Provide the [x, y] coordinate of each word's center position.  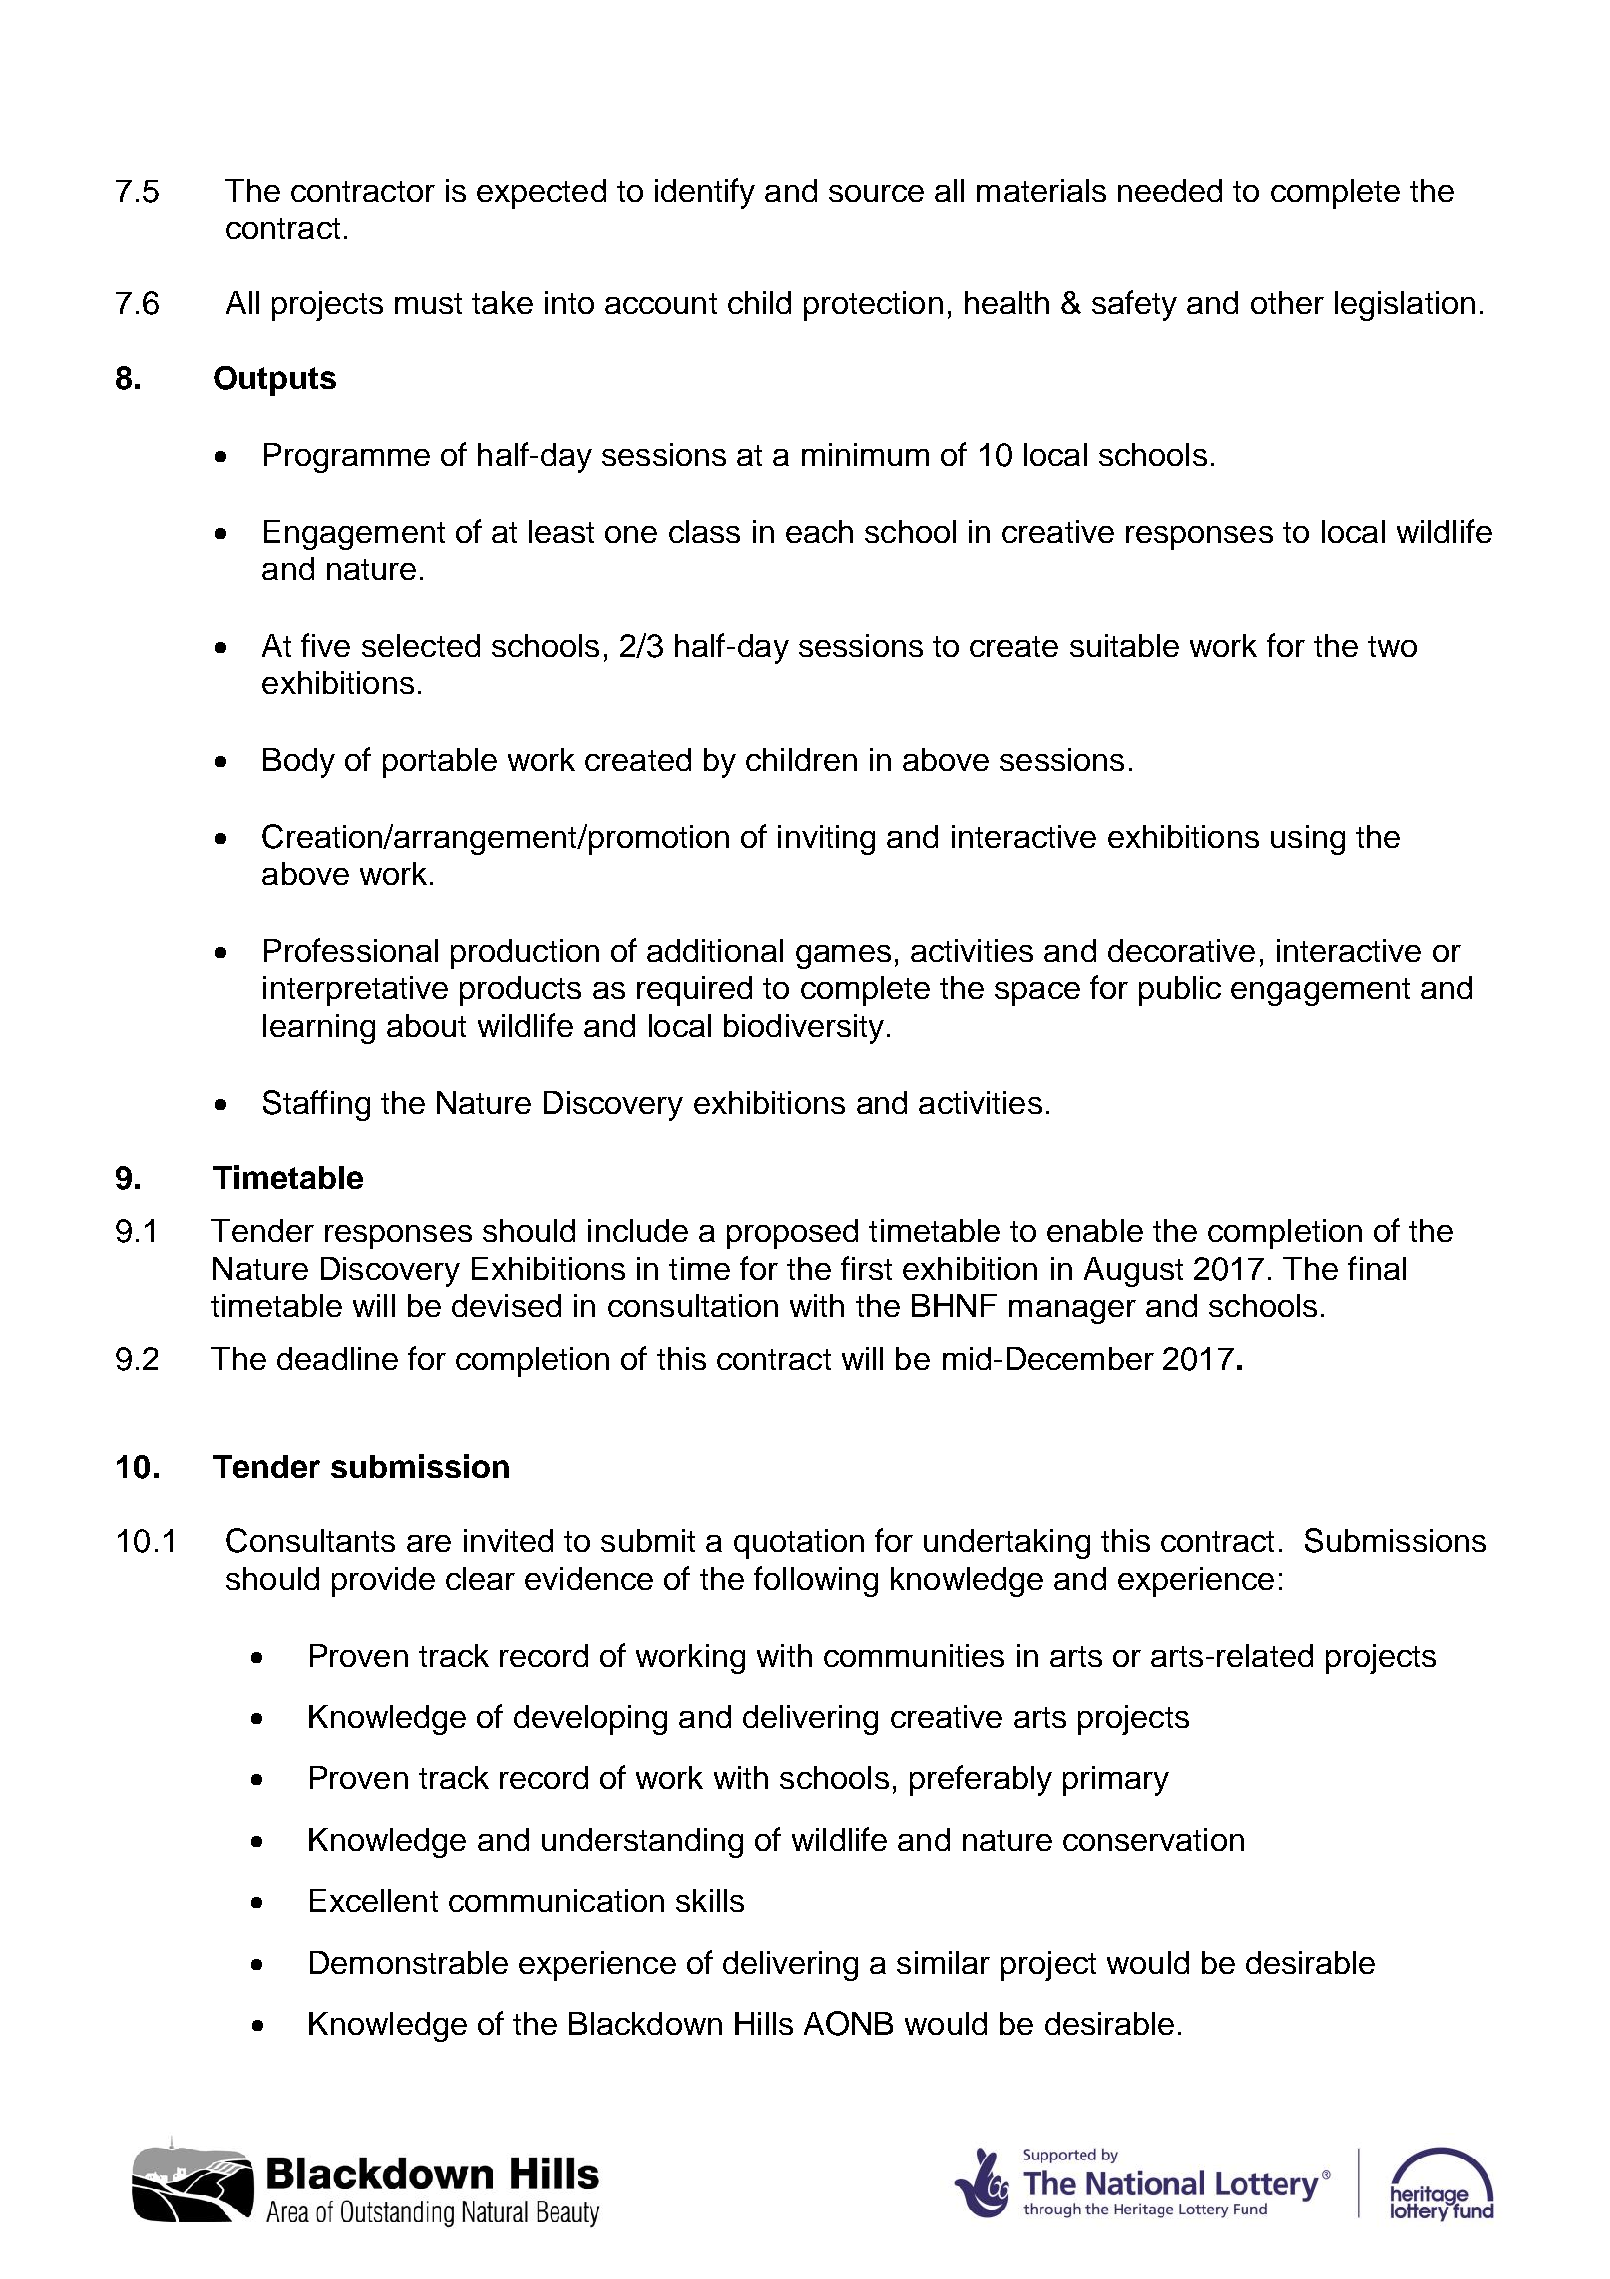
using [1308, 840]
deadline [337, 1358]
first [866, 1268]
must [428, 303]
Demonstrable [409, 1962]
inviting [826, 840]
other [1287, 302]
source [876, 193]
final [1377, 1268]
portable [440, 763]
